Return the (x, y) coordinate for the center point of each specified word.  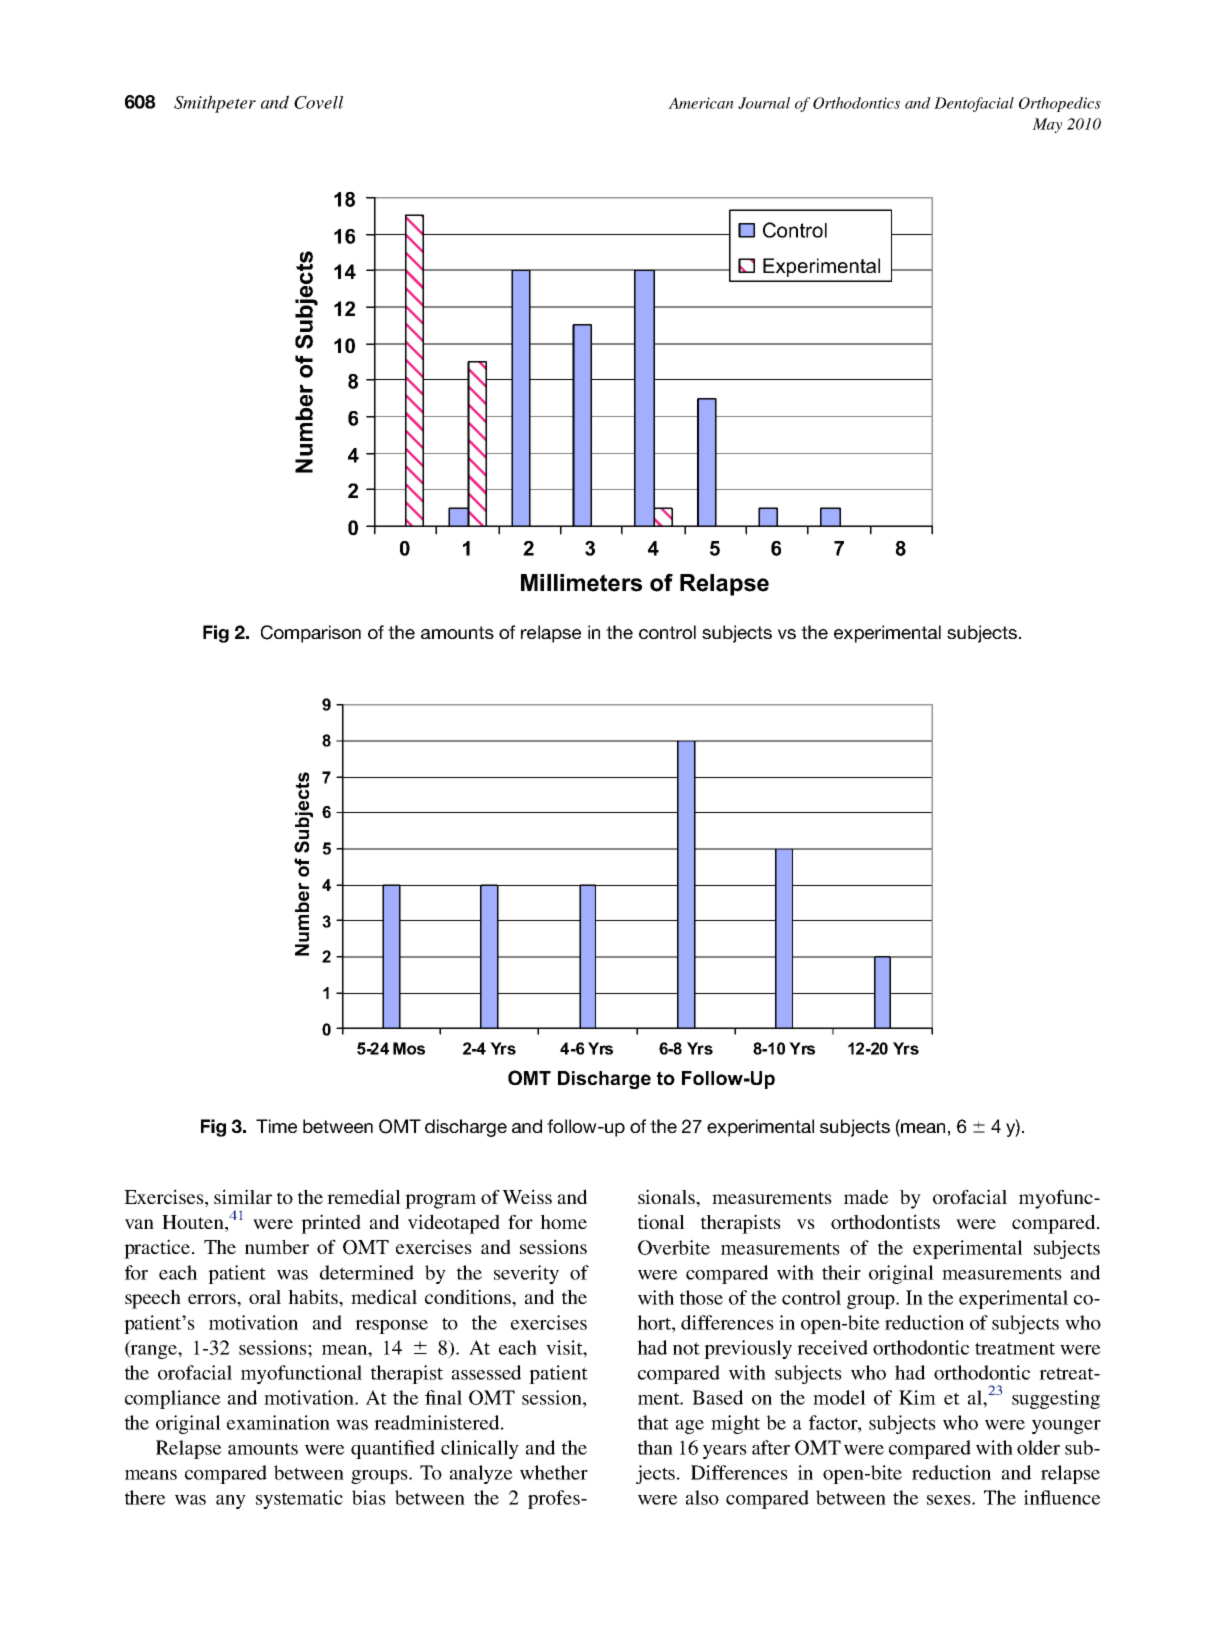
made (866, 1196)
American (701, 103)
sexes (950, 1500)
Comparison (311, 634)
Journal (764, 103)
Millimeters (581, 583)
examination (278, 1422)
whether (554, 1472)
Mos (409, 1048)
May (1047, 125)
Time (276, 1126)
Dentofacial (974, 104)
